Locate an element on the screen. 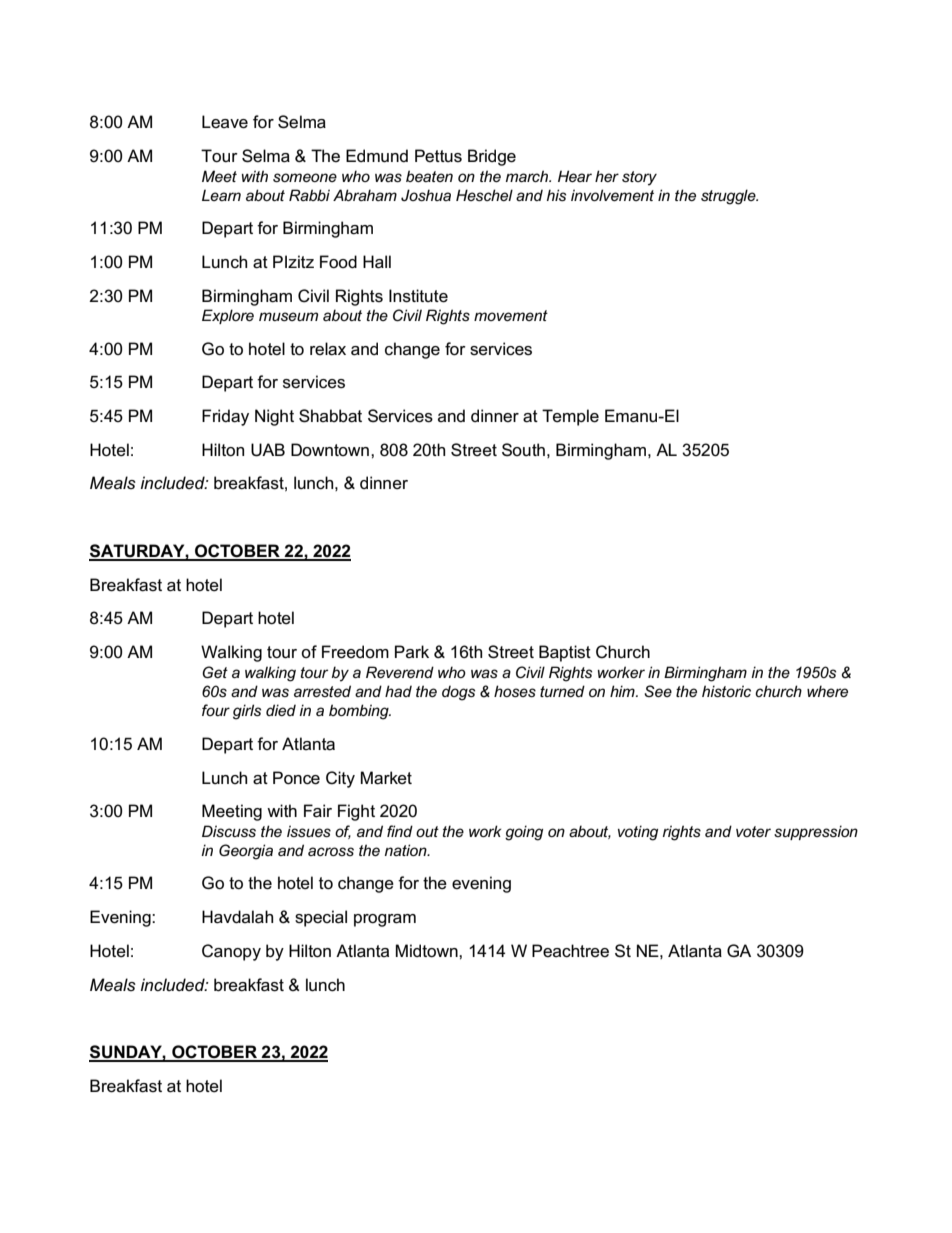 The height and width of the screenshot is (1233, 952). Bridge is located at coordinates (492, 157).
